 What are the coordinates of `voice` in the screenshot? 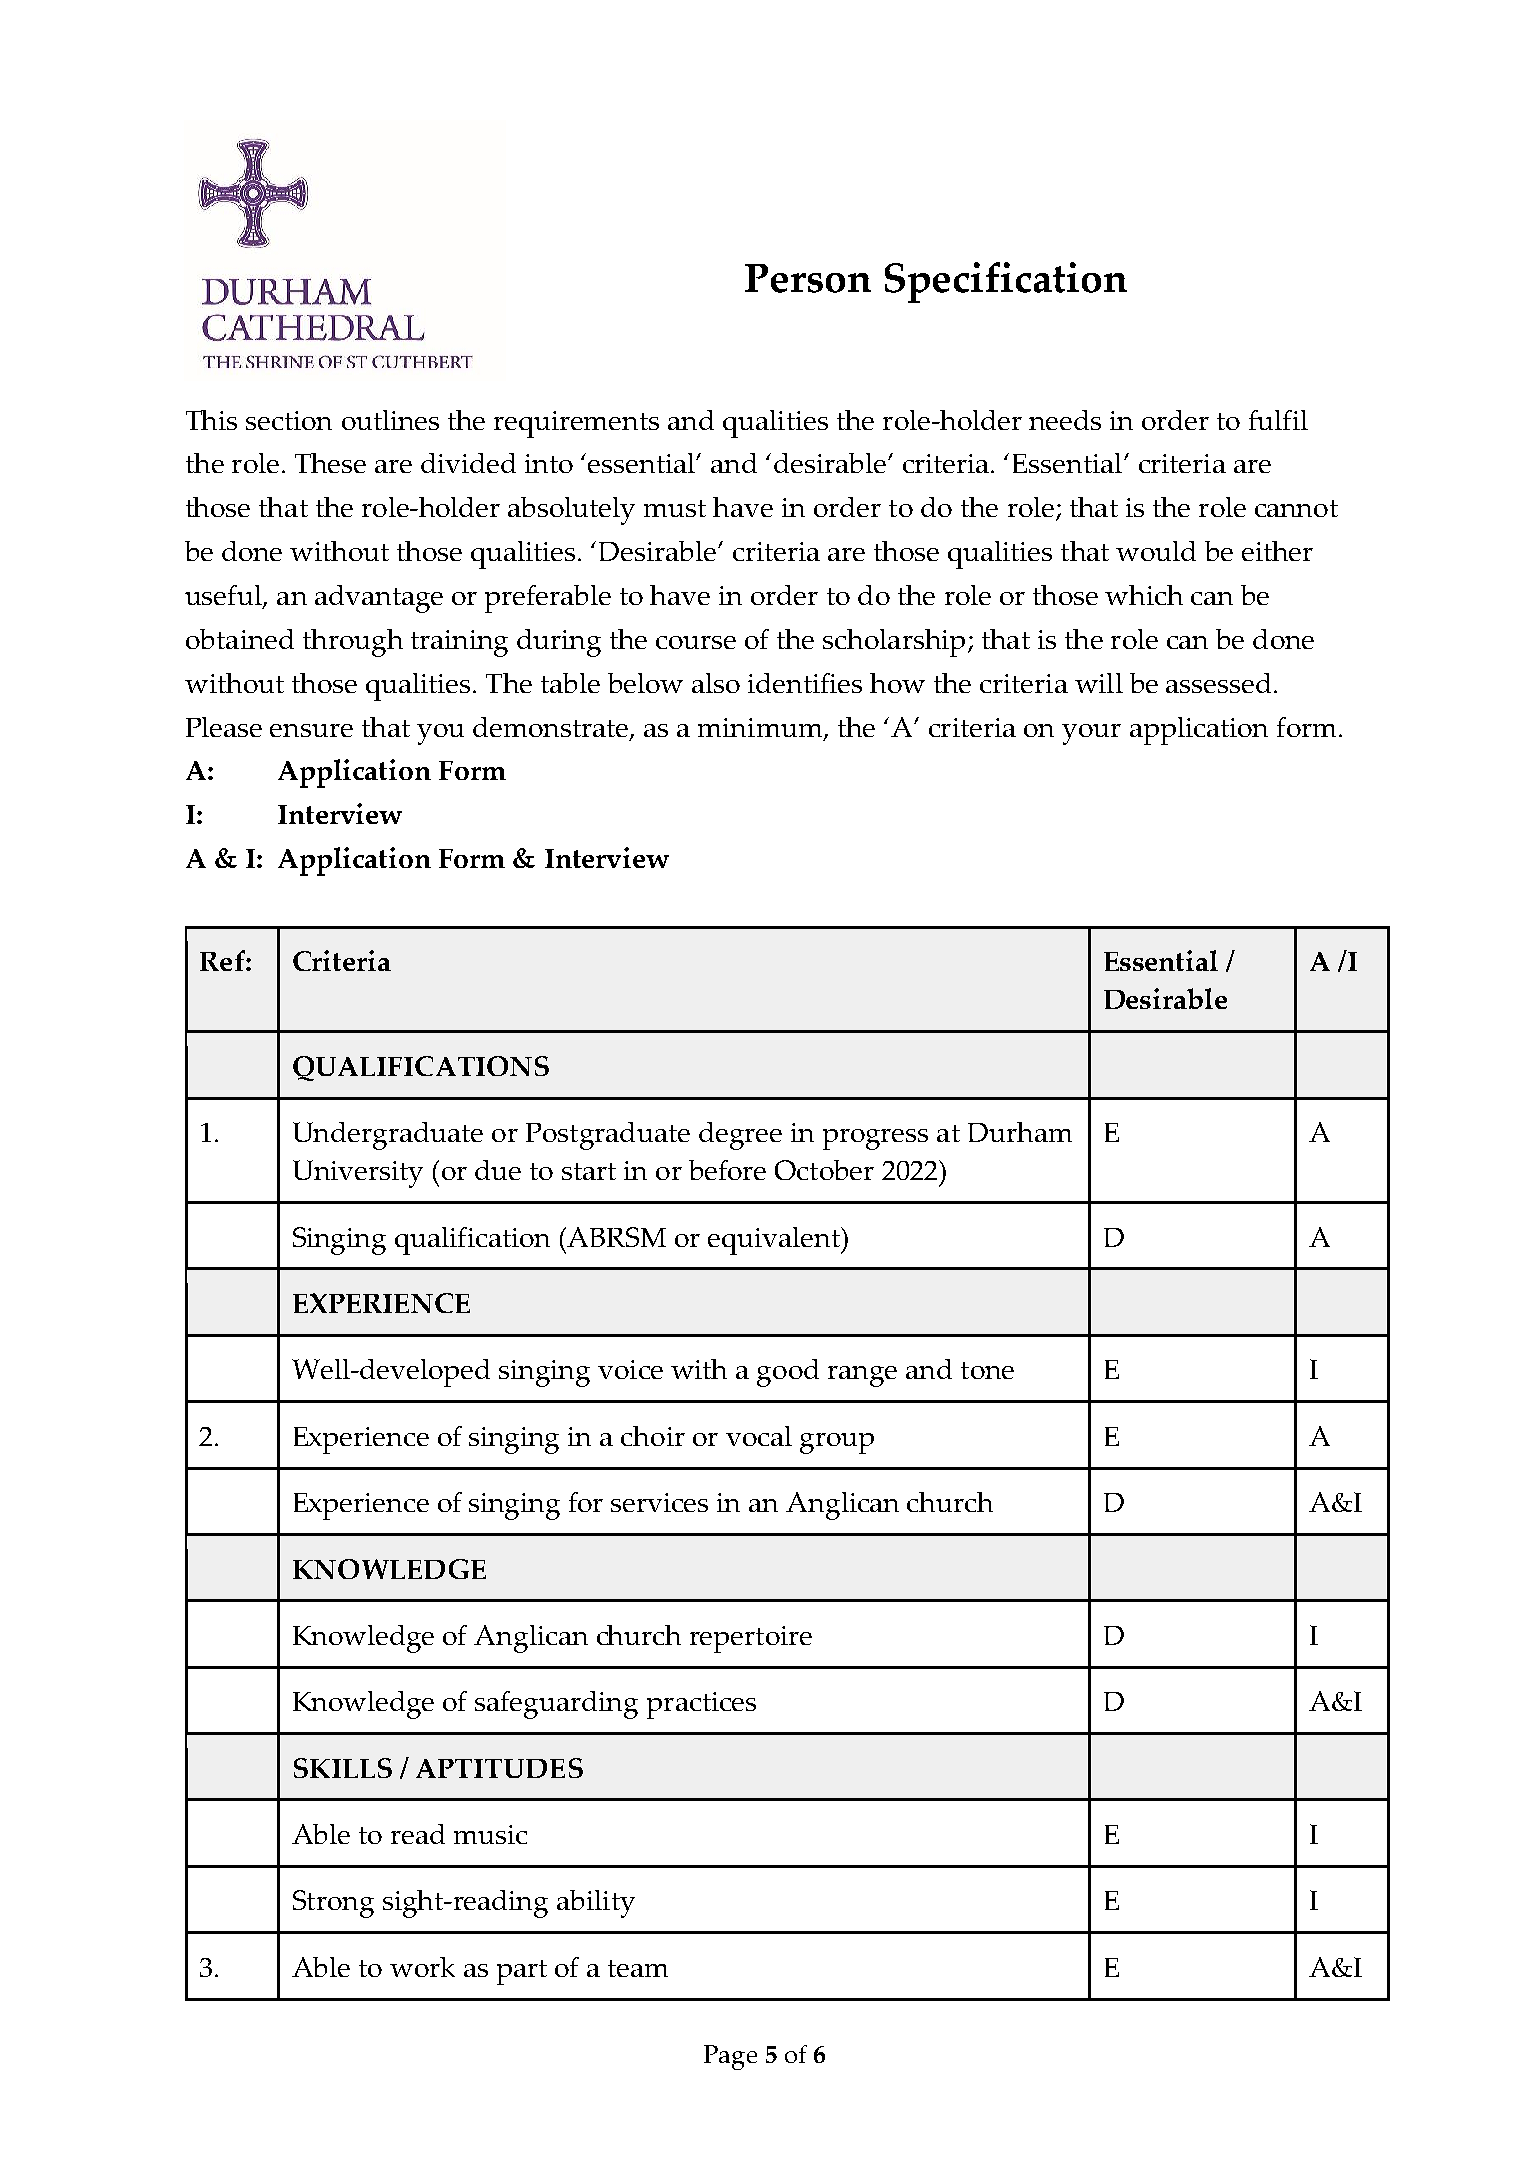 It's located at (630, 1369).
